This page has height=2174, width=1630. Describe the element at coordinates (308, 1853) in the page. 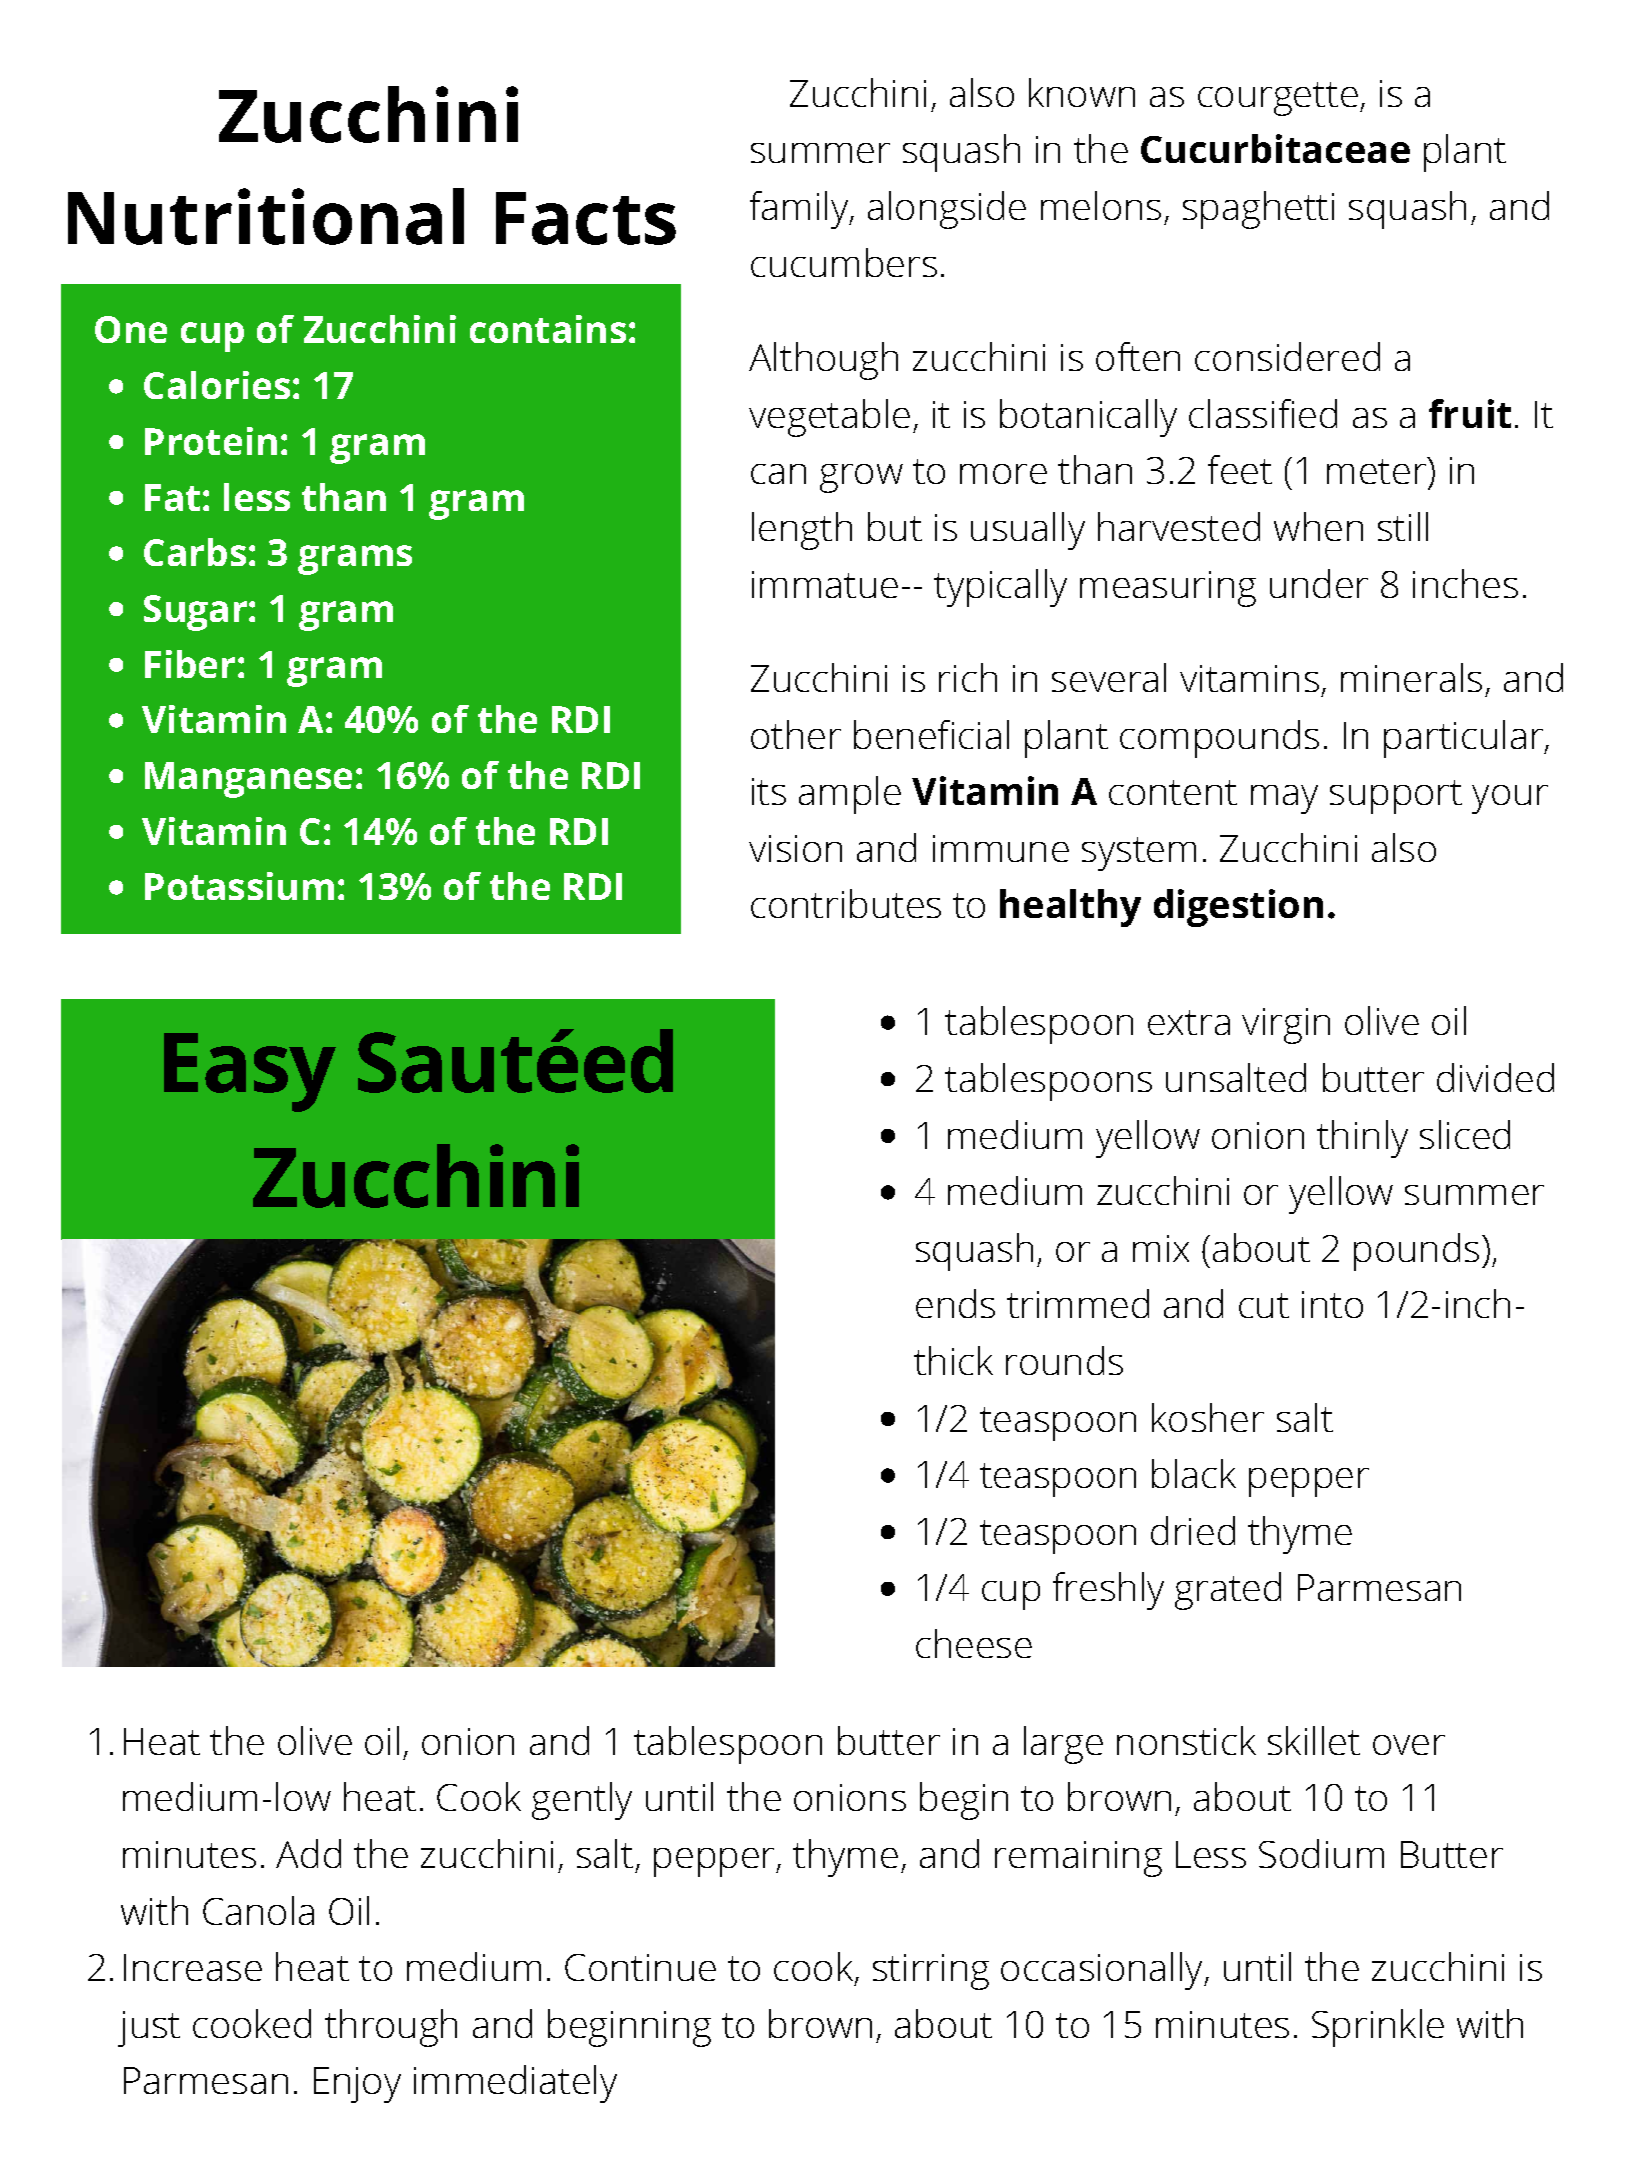

I see `Add` at that location.
